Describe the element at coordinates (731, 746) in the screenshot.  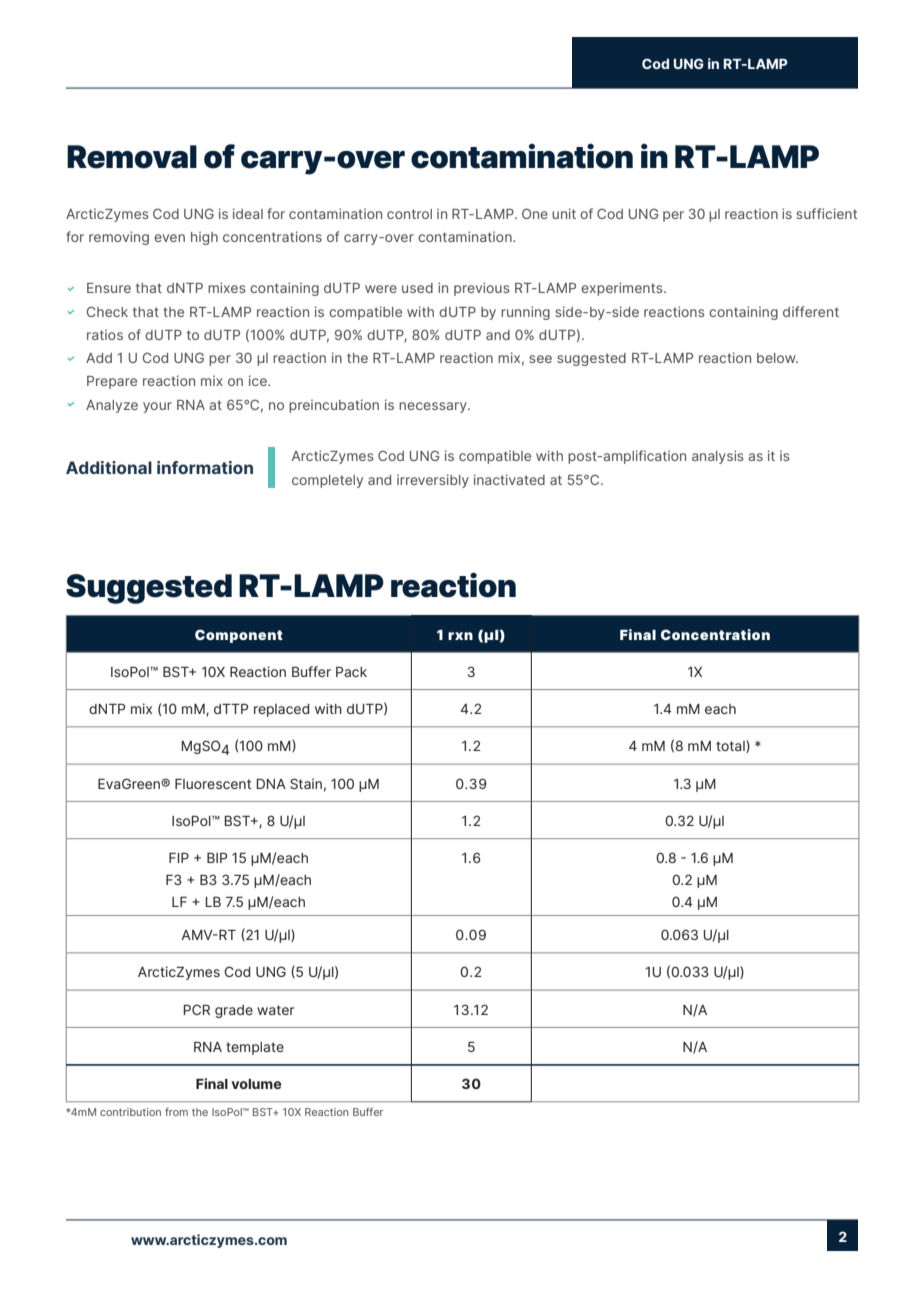
I see `total` at that location.
